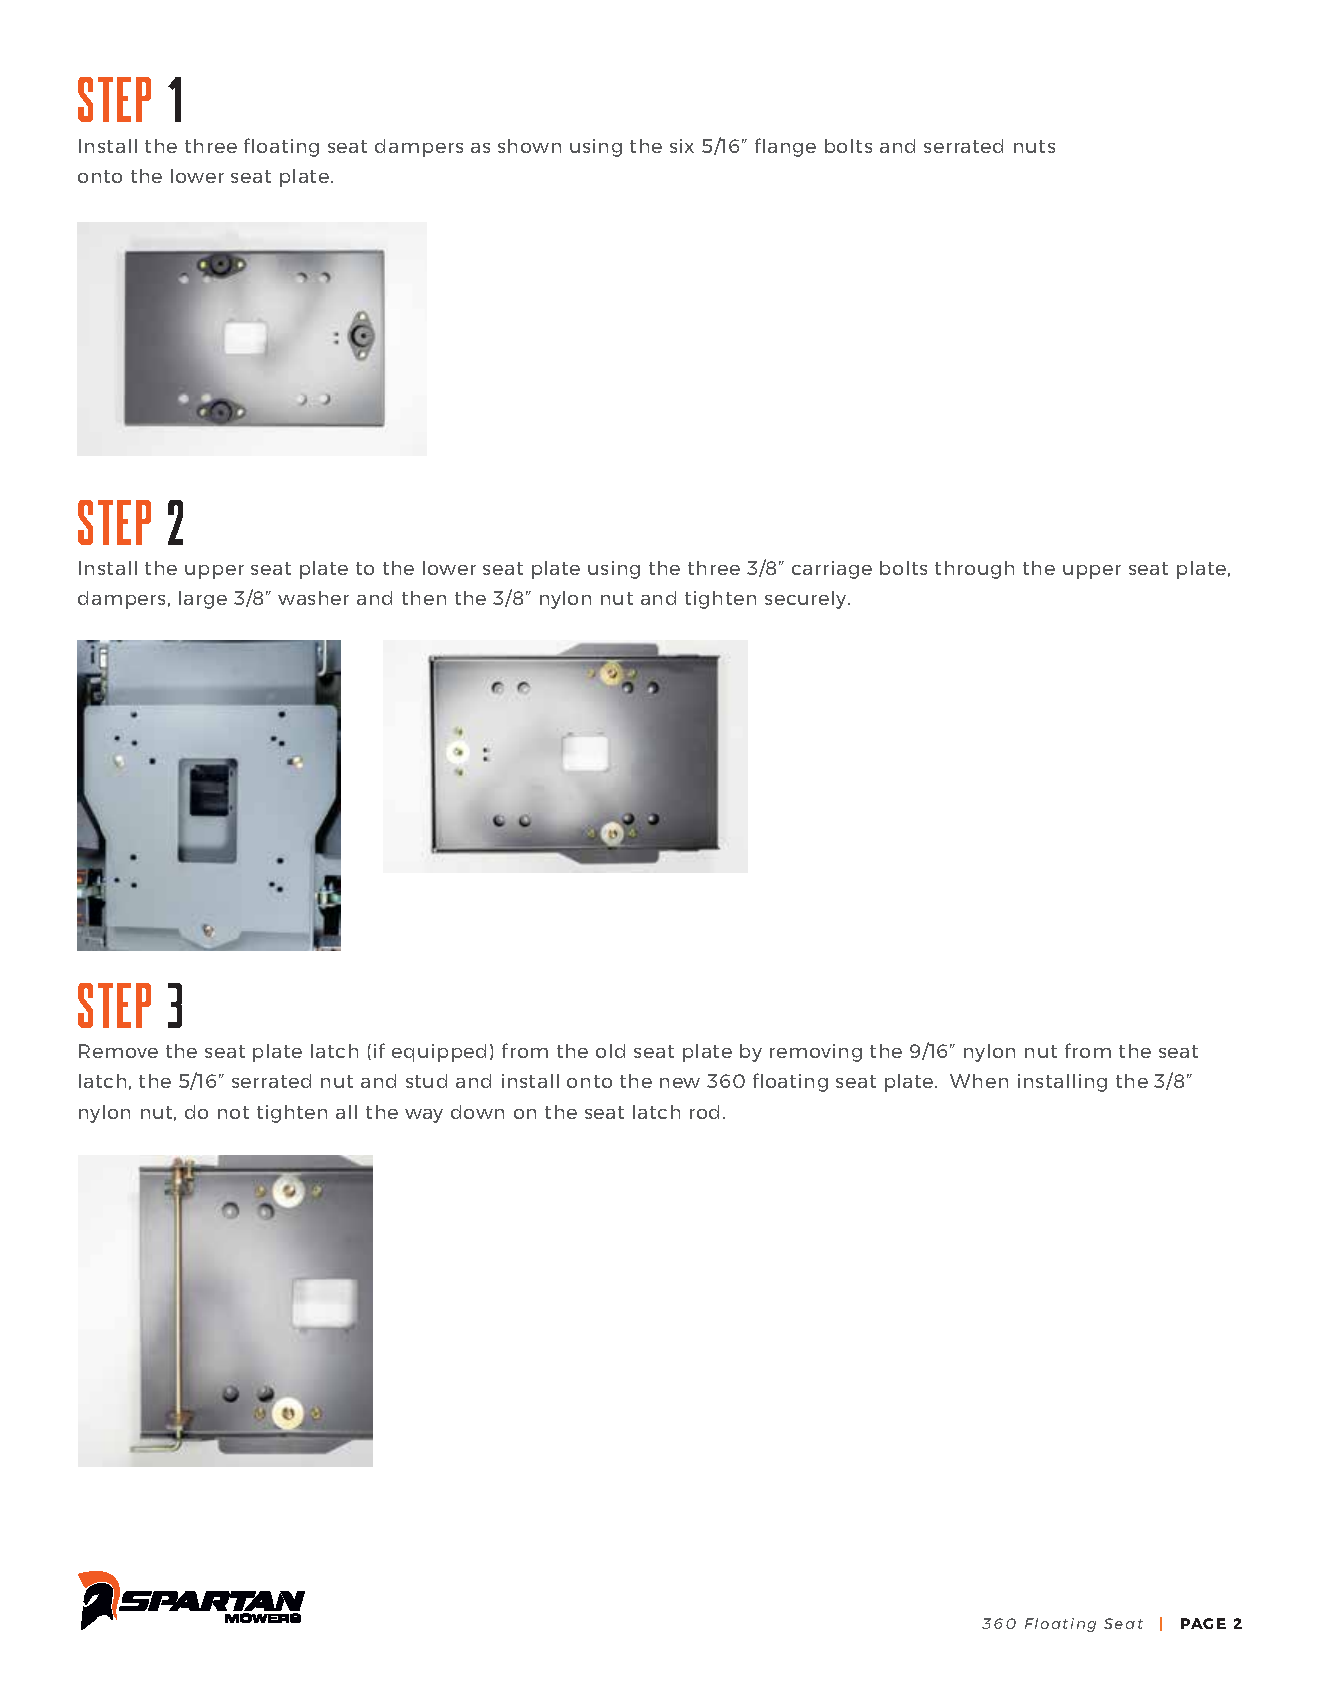  I want to click on old, so click(610, 1051).
